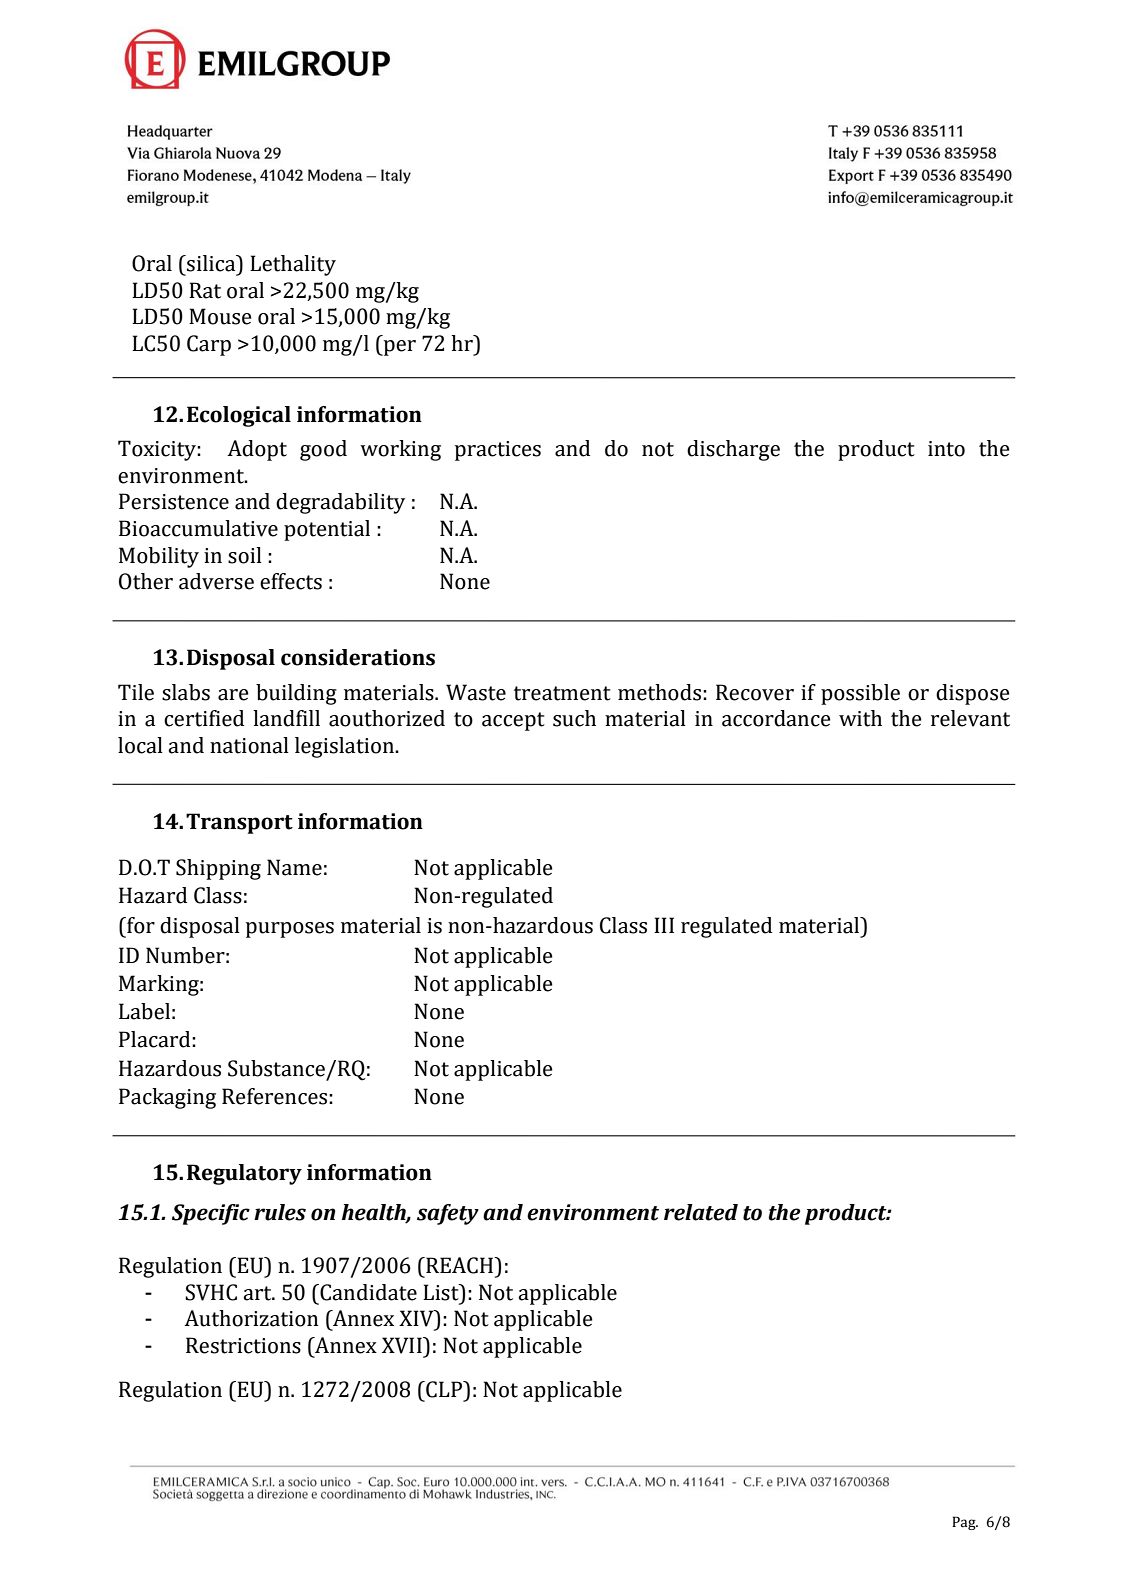 Image resolution: width=1125 pixels, height=1591 pixels. What do you see at coordinates (220, 316) in the screenshot?
I see `Mouse` at bounding box center [220, 316].
